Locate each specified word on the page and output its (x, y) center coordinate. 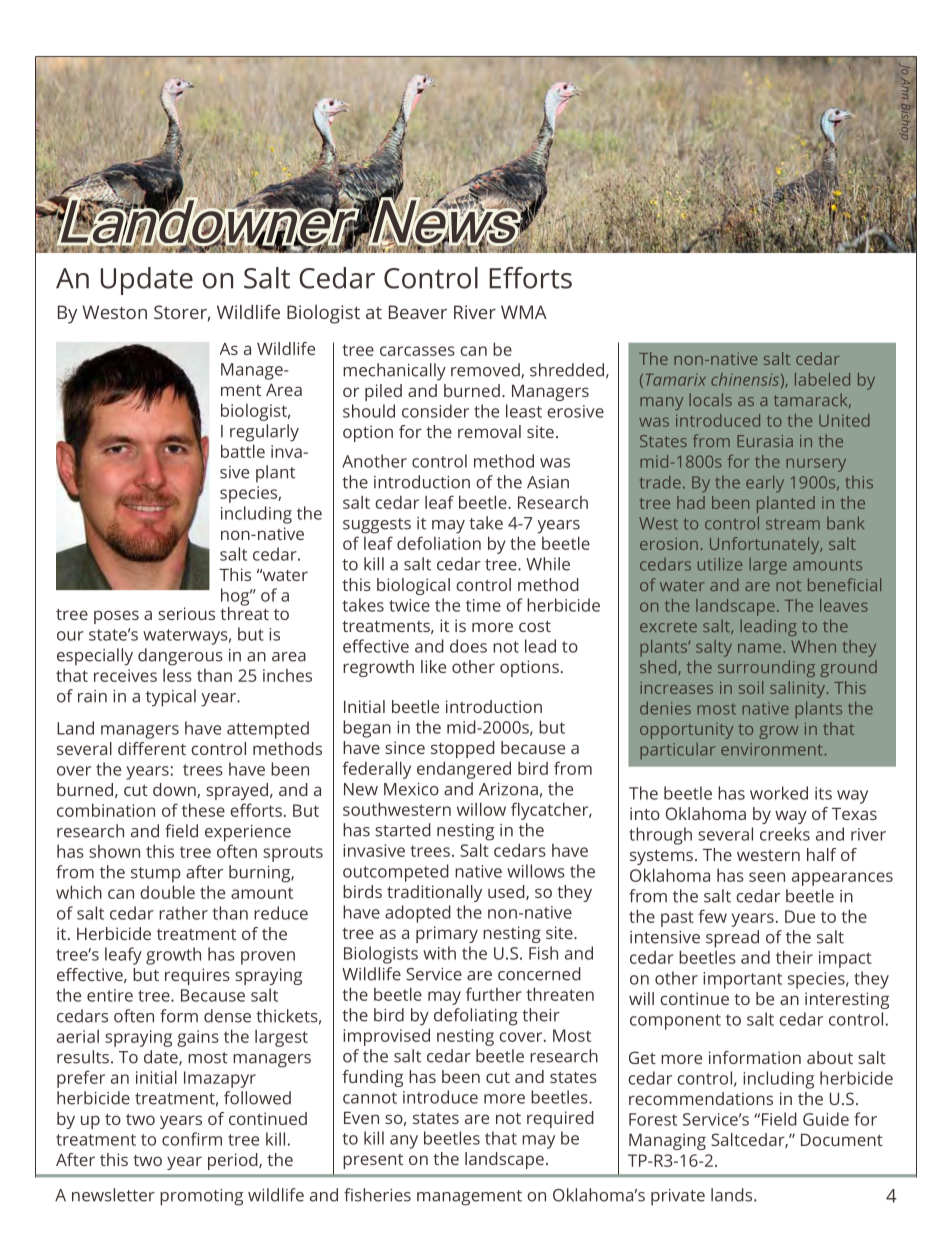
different (152, 748)
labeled (822, 379)
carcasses (417, 351)
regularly (264, 433)
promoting (201, 1197)
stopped (463, 749)
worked (779, 793)
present (373, 1161)
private (678, 1197)
